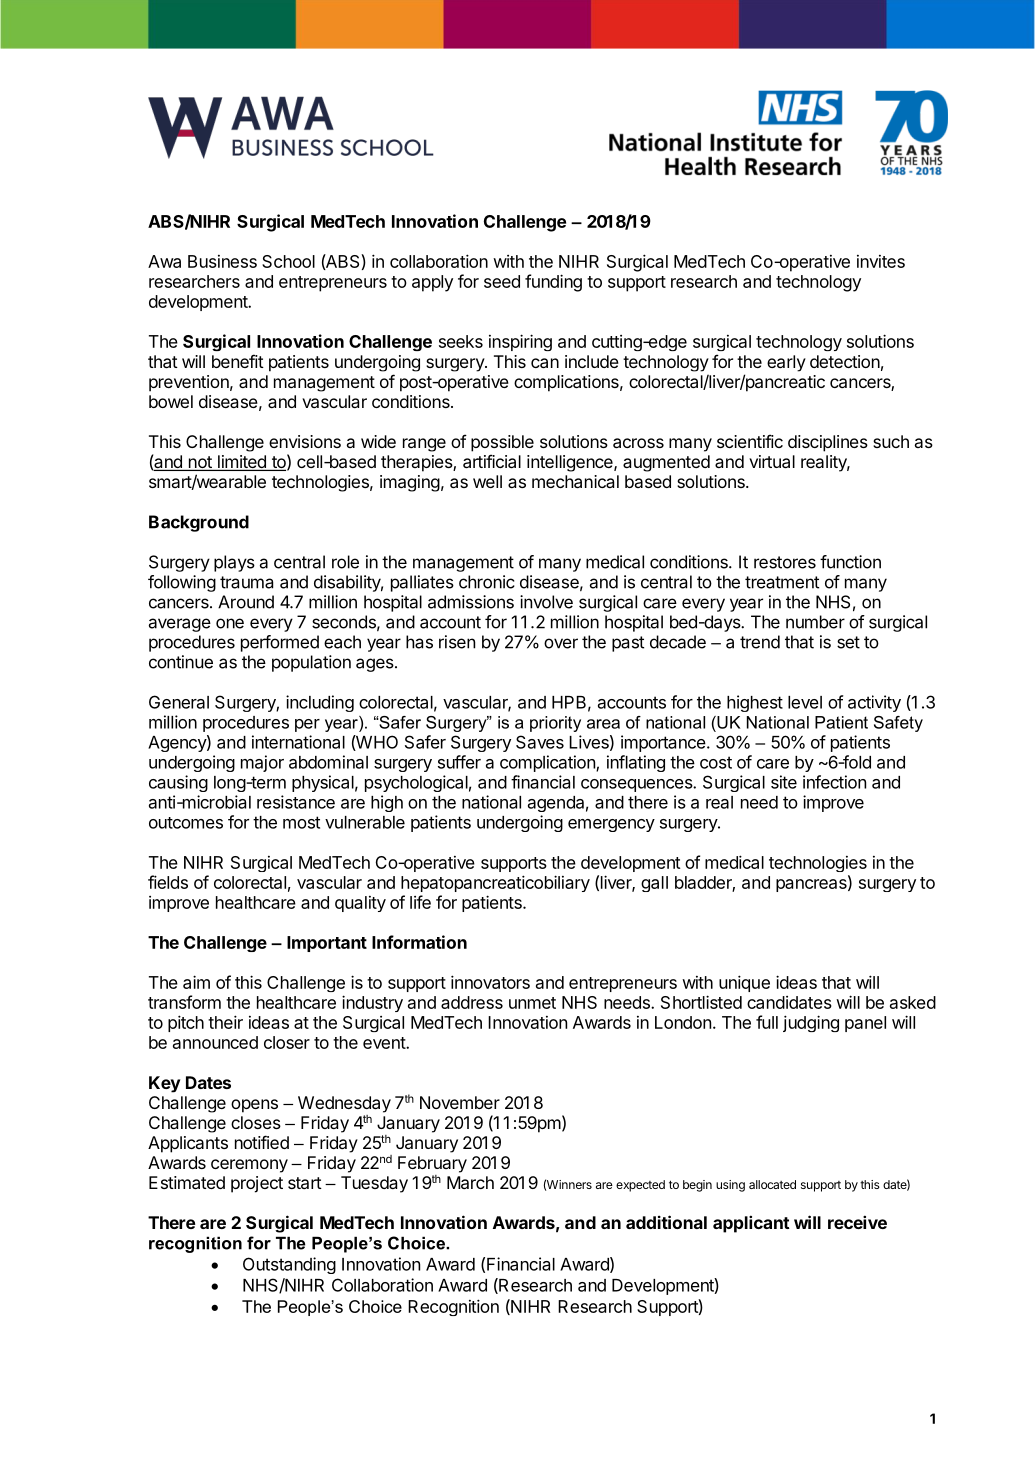  I want to click on invites, so click(881, 261).
